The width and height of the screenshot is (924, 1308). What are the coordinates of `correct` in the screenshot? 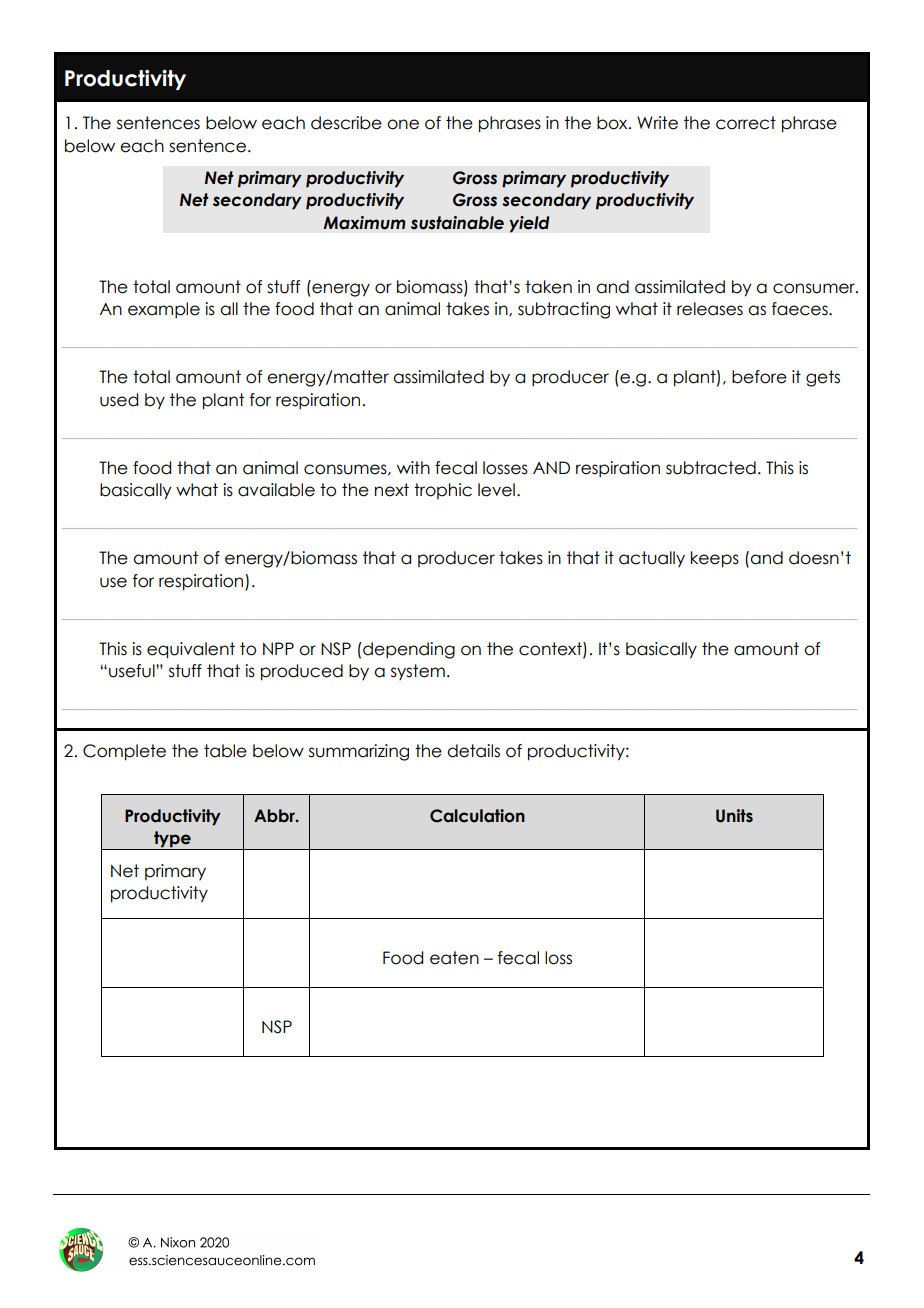 It's located at (746, 123).
